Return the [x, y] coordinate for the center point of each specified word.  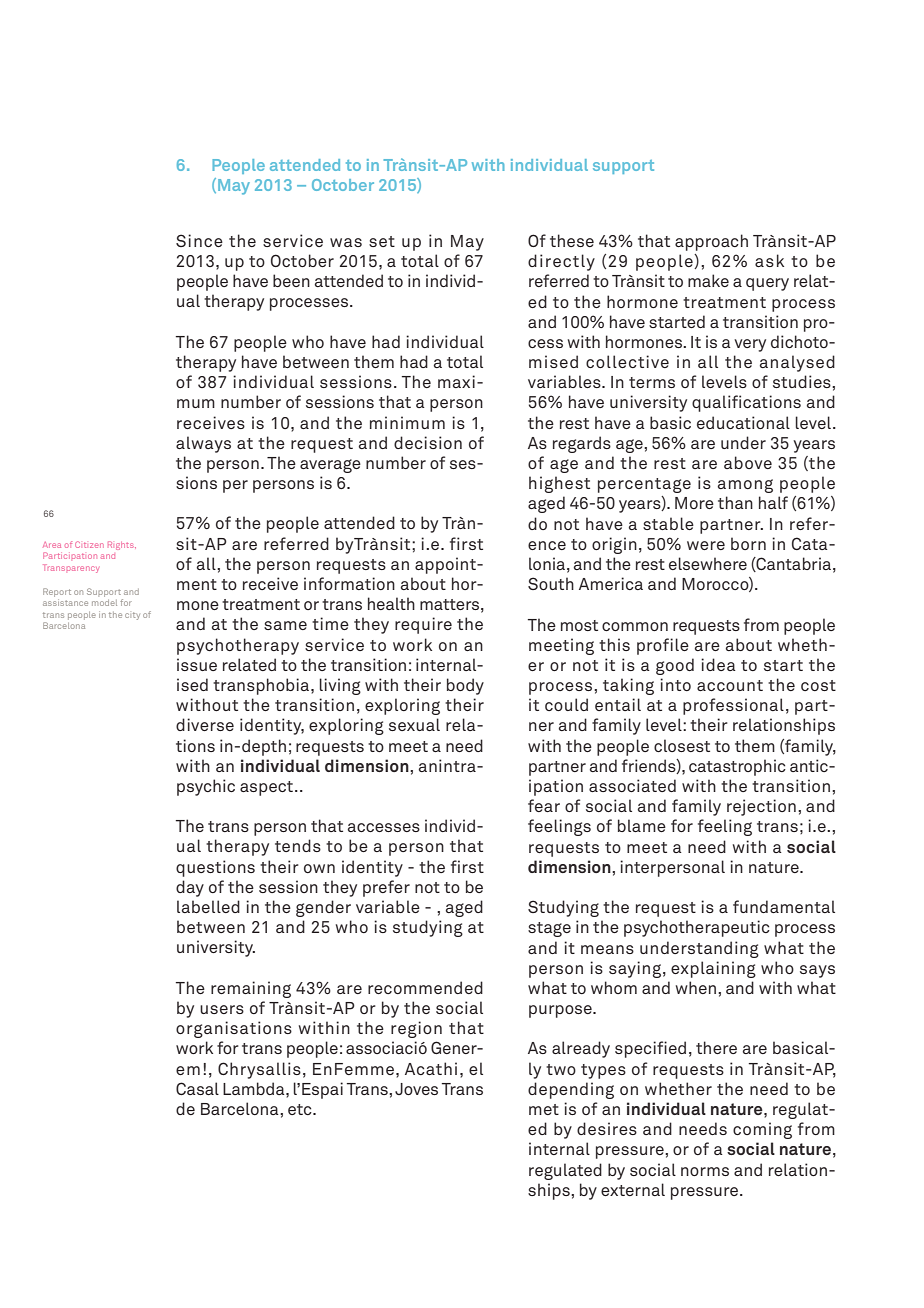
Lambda [255, 1088]
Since [199, 240]
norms [705, 1171]
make [708, 280]
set [382, 241]
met [544, 1109]
